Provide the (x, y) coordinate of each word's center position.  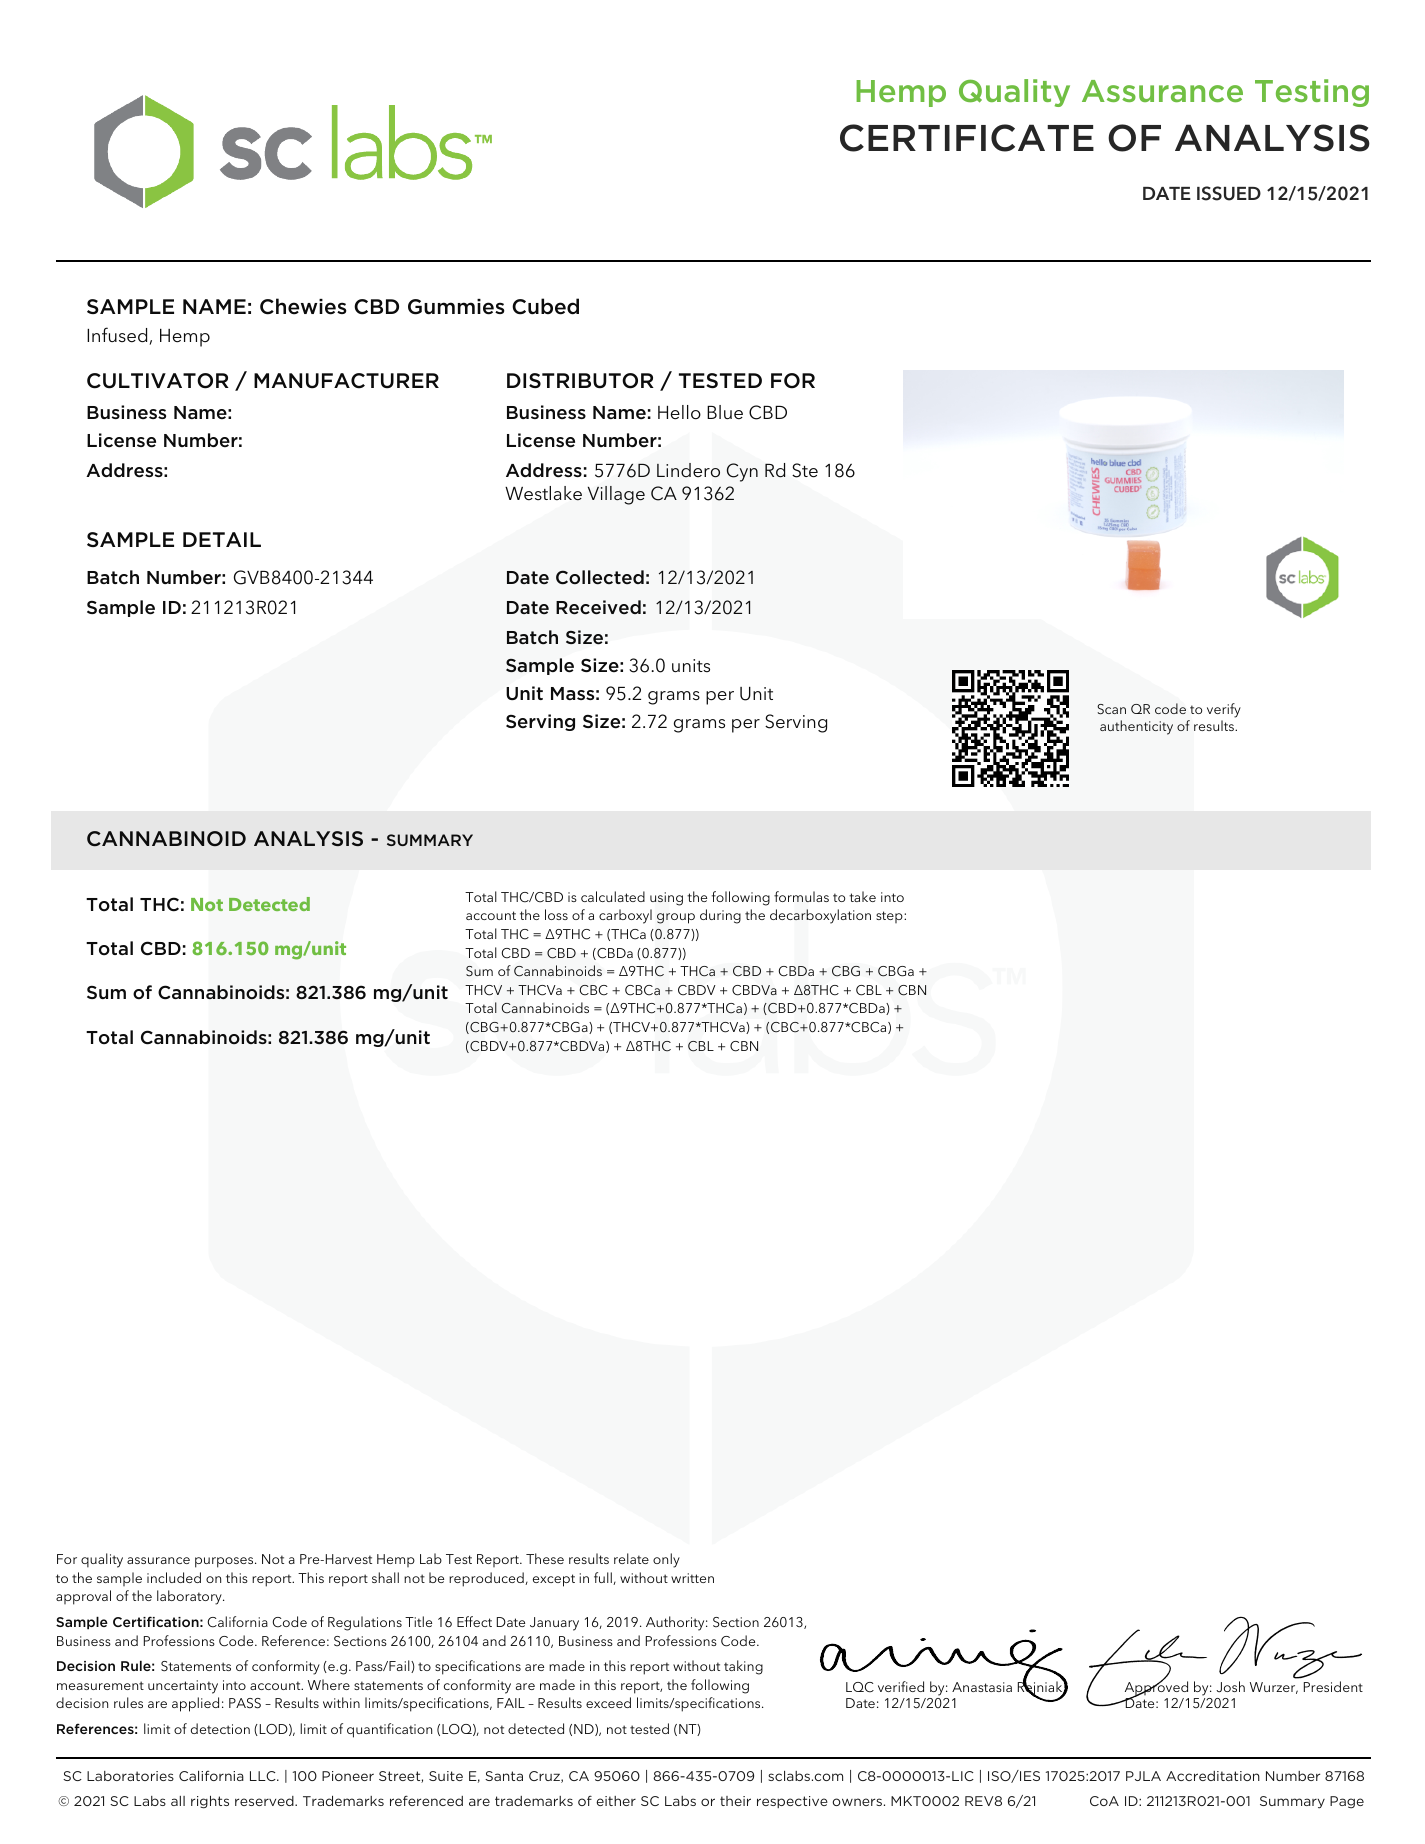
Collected (600, 577)
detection (220, 1728)
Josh (1230, 1686)
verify (1224, 712)
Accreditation (1213, 1776)
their (735, 1801)
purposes (225, 1562)
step (890, 917)
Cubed (545, 306)
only (666, 1560)
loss (556, 914)
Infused (117, 335)
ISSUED (1229, 193)
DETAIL (222, 539)
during (720, 916)
